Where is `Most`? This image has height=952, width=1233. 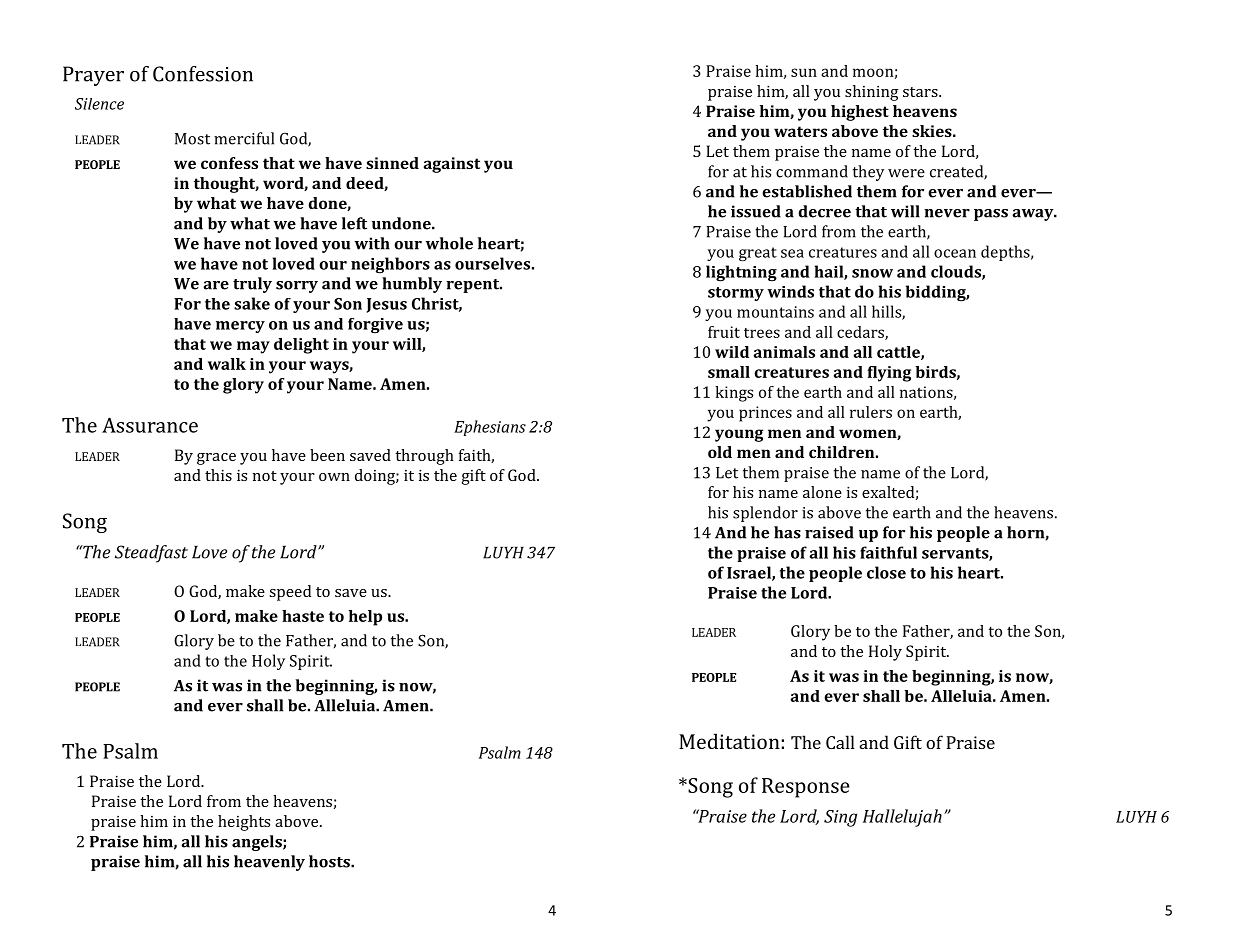
Most is located at coordinates (192, 139).
